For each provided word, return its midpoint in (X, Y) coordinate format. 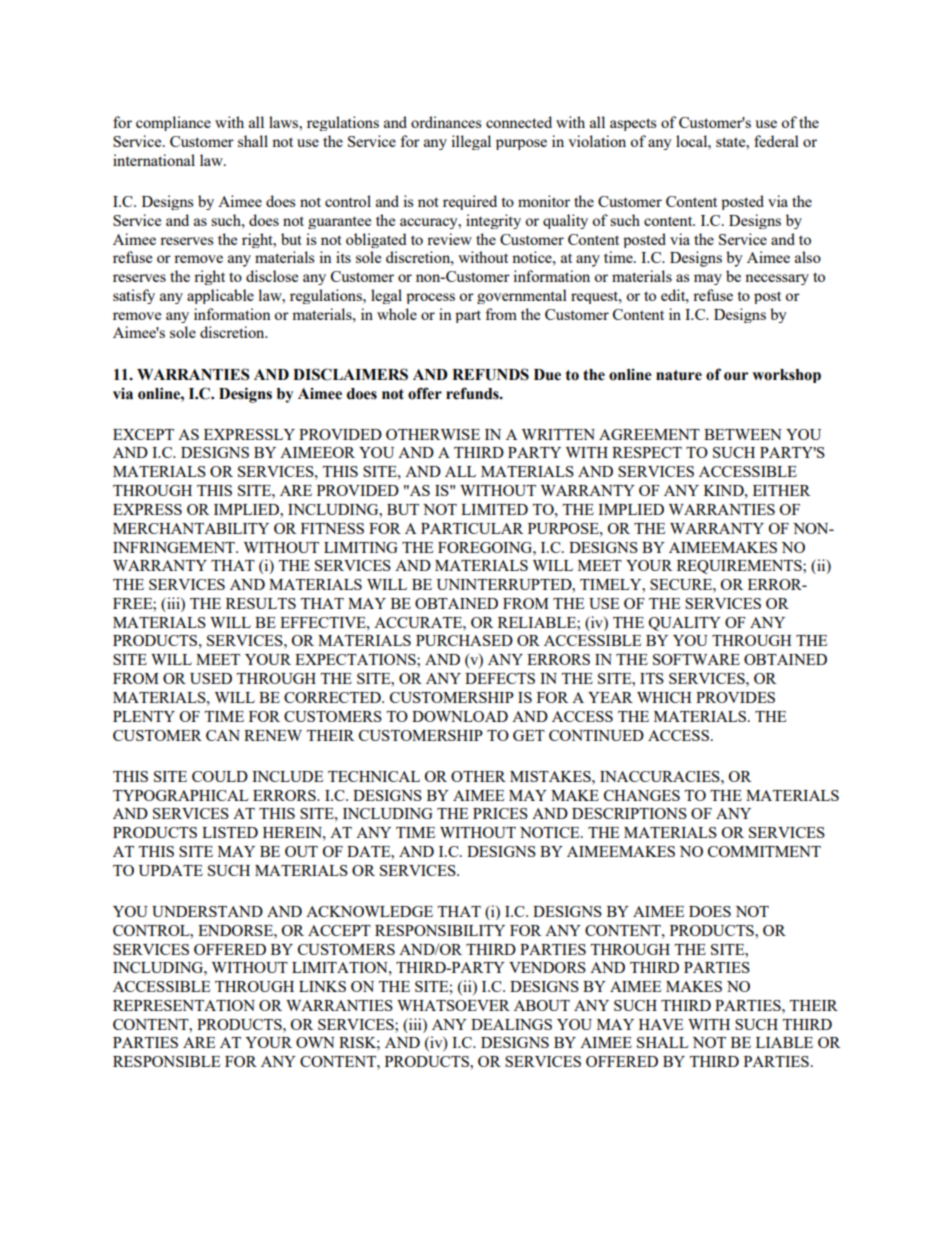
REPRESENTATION (184, 1005)
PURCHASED (464, 640)
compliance (173, 123)
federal (776, 141)
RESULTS (261, 603)
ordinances (446, 122)
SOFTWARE (696, 659)
